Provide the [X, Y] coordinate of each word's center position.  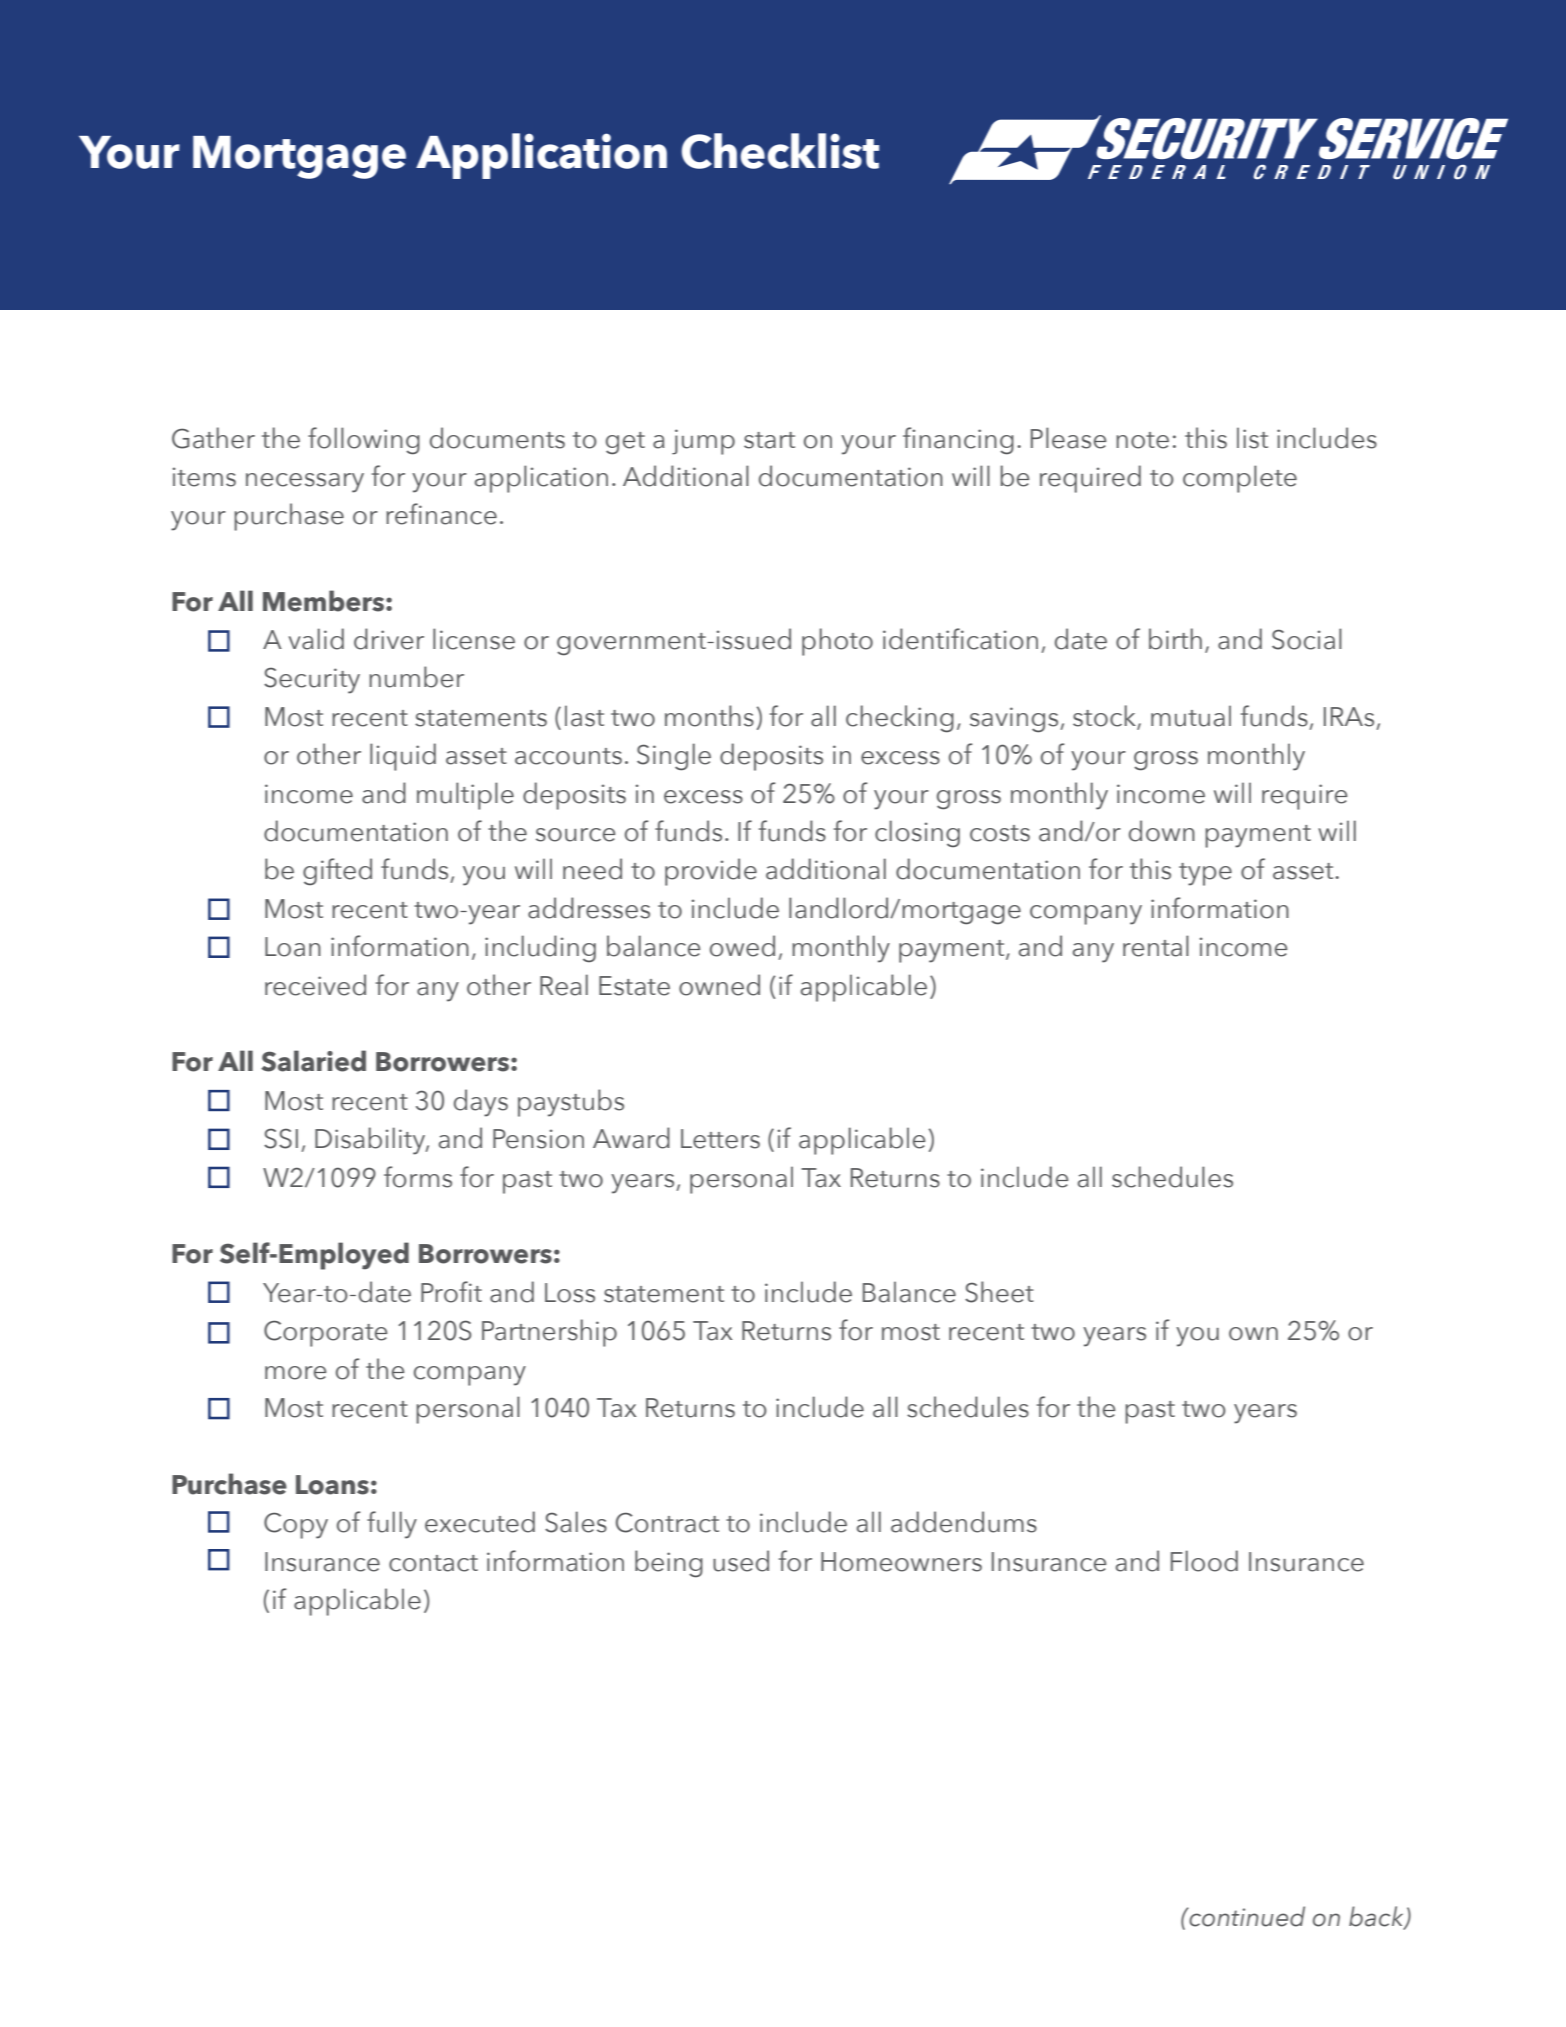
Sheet [999, 1292]
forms [418, 1177]
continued [1246, 1916]
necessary [305, 483]
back [1377, 1917]
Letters [720, 1139]
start [769, 440]
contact [433, 1563]
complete [1240, 479]
